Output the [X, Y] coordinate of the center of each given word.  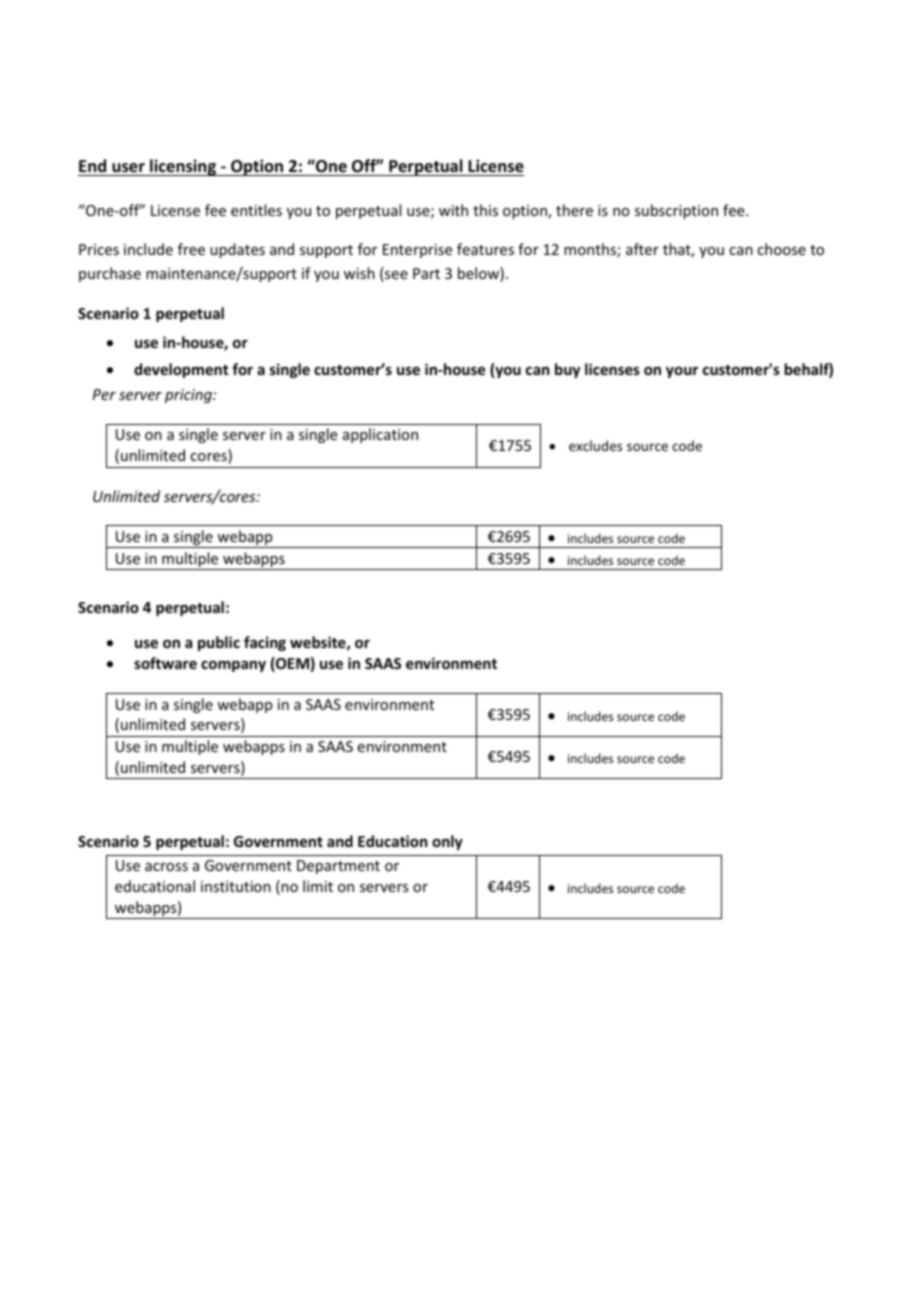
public [219, 643]
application [380, 435]
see [395, 276]
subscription [676, 211]
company [233, 666]
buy [567, 370]
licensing [183, 167]
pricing [189, 396]
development [181, 370]
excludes [595, 445]
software [165, 663]
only [447, 842]
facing [265, 643]
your [682, 372]
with [453, 210]
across [166, 867]
